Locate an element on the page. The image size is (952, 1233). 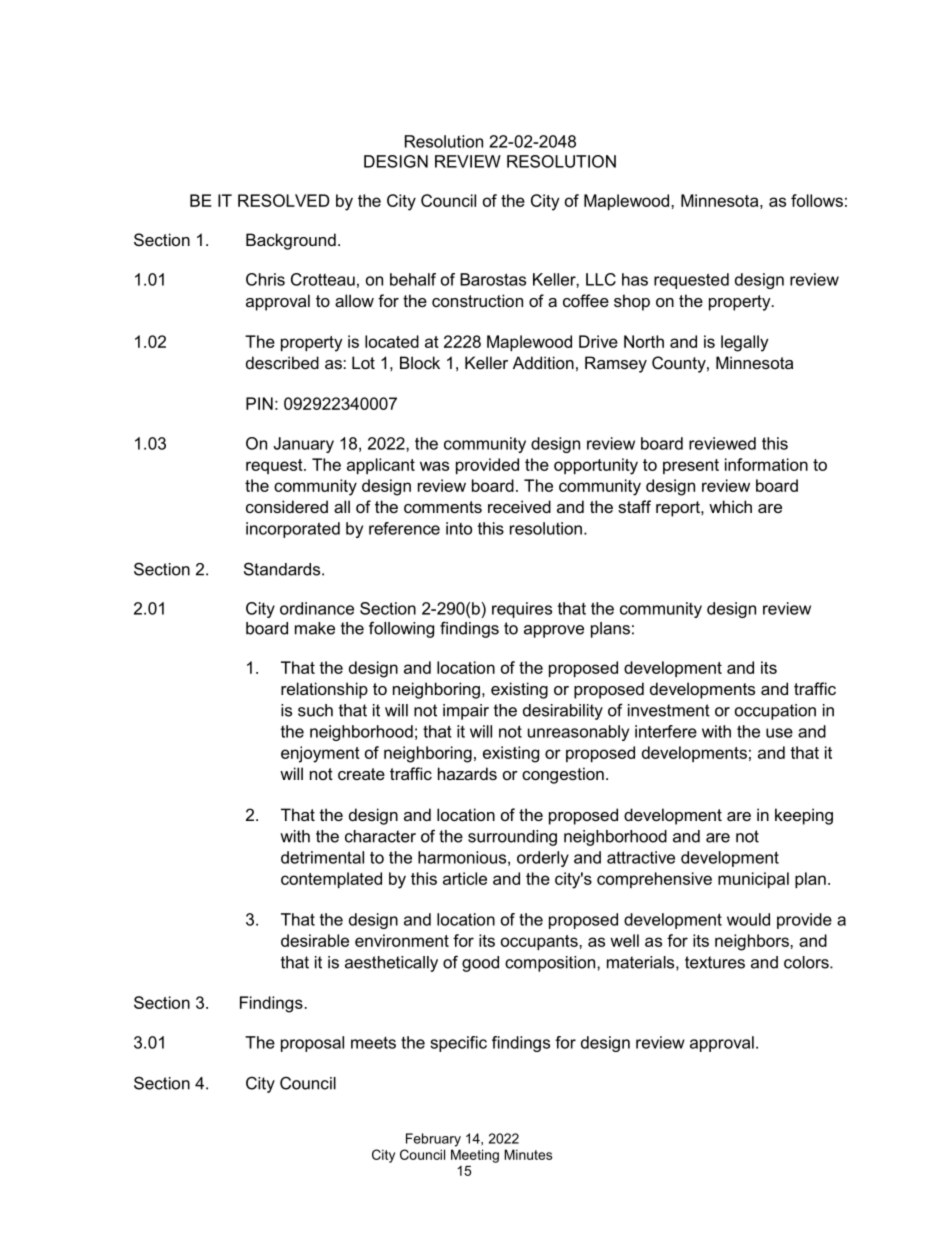
Background is located at coordinates (291, 241).
